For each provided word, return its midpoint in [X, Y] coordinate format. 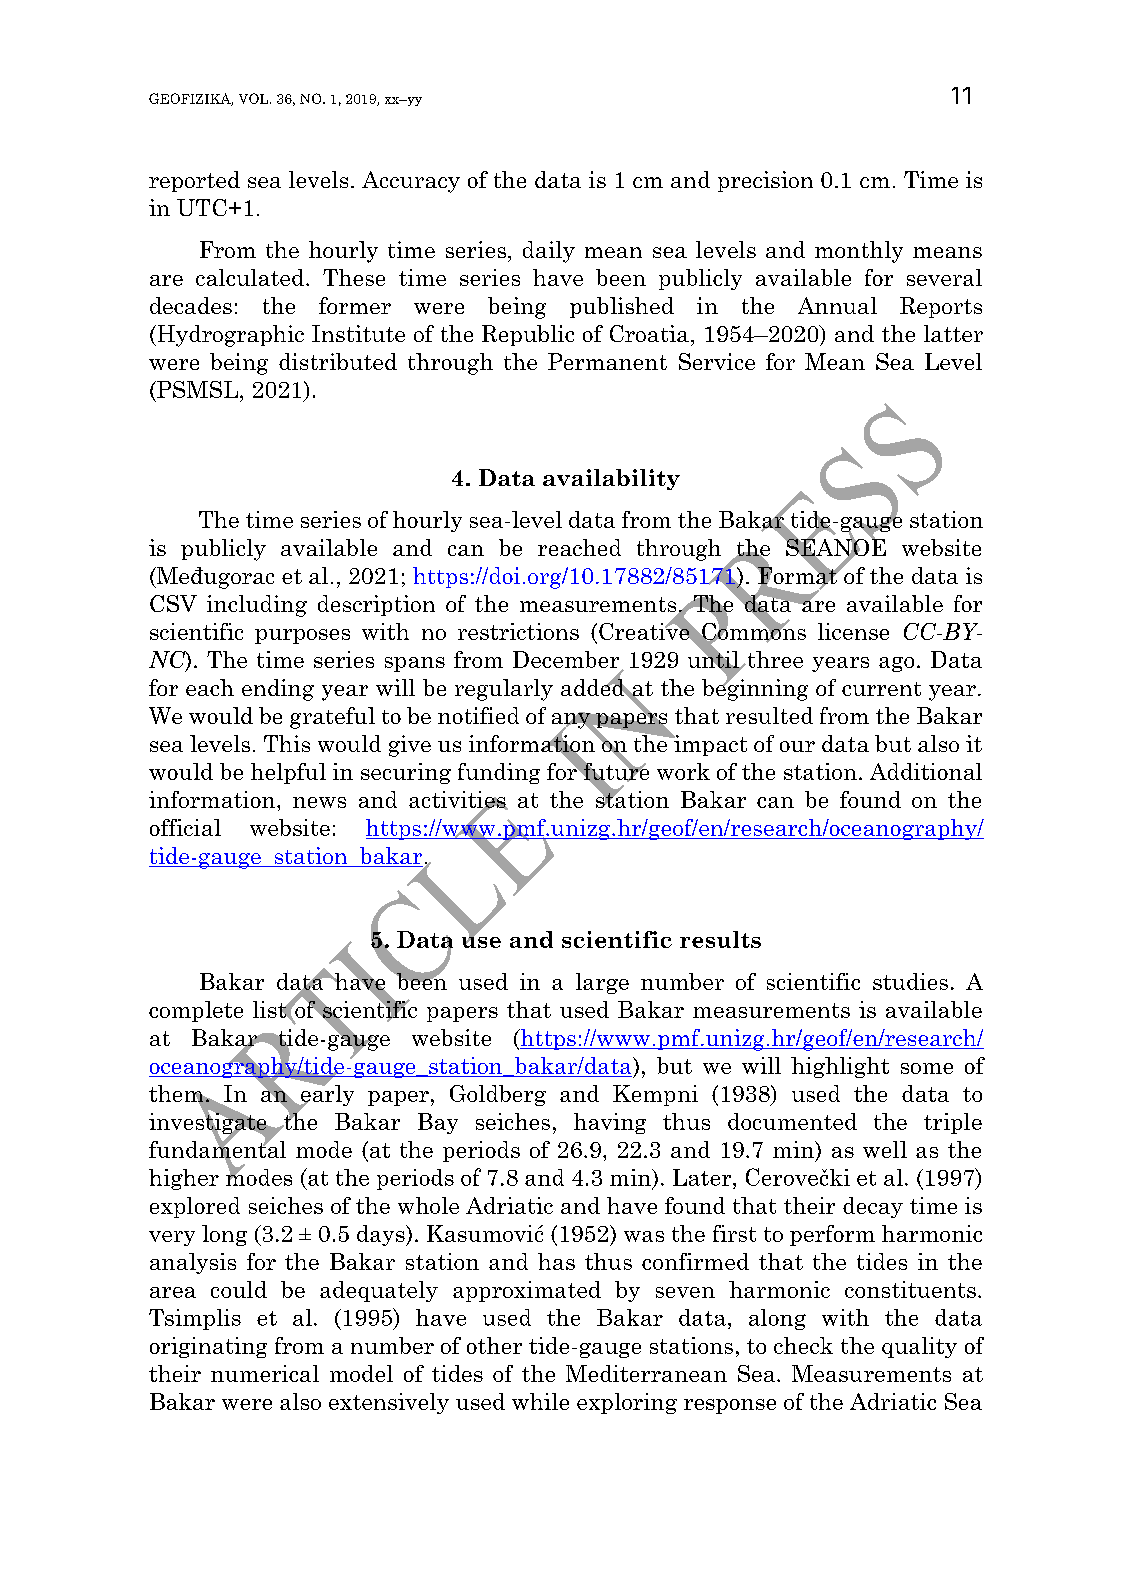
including [257, 606]
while [540, 1401]
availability [611, 479]
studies [910, 981]
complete [196, 1011]
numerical [265, 1373]
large [602, 983]
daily [549, 252]
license [853, 631]
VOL [255, 98]
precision [765, 181]
